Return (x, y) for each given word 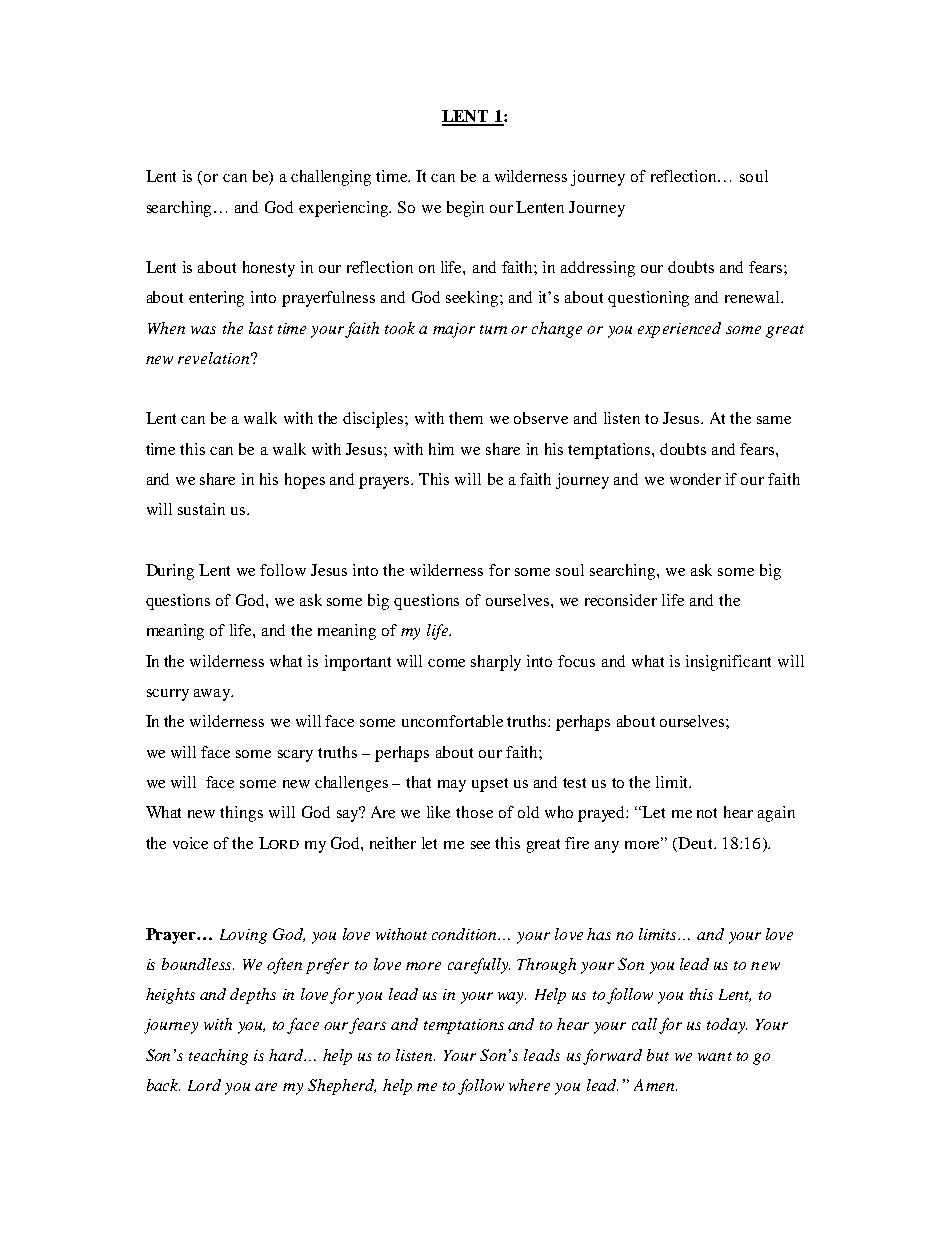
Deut (695, 843)
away (213, 695)
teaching (218, 1057)
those (474, 812)
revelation (213, 358)
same (774, 420)
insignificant (728, 663)
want (715, 1056)
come (446, 663)
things (241, 814)
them (466, 418)
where (529, 1085)
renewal (753, 297)
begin (465, 209)
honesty (269, 269)
